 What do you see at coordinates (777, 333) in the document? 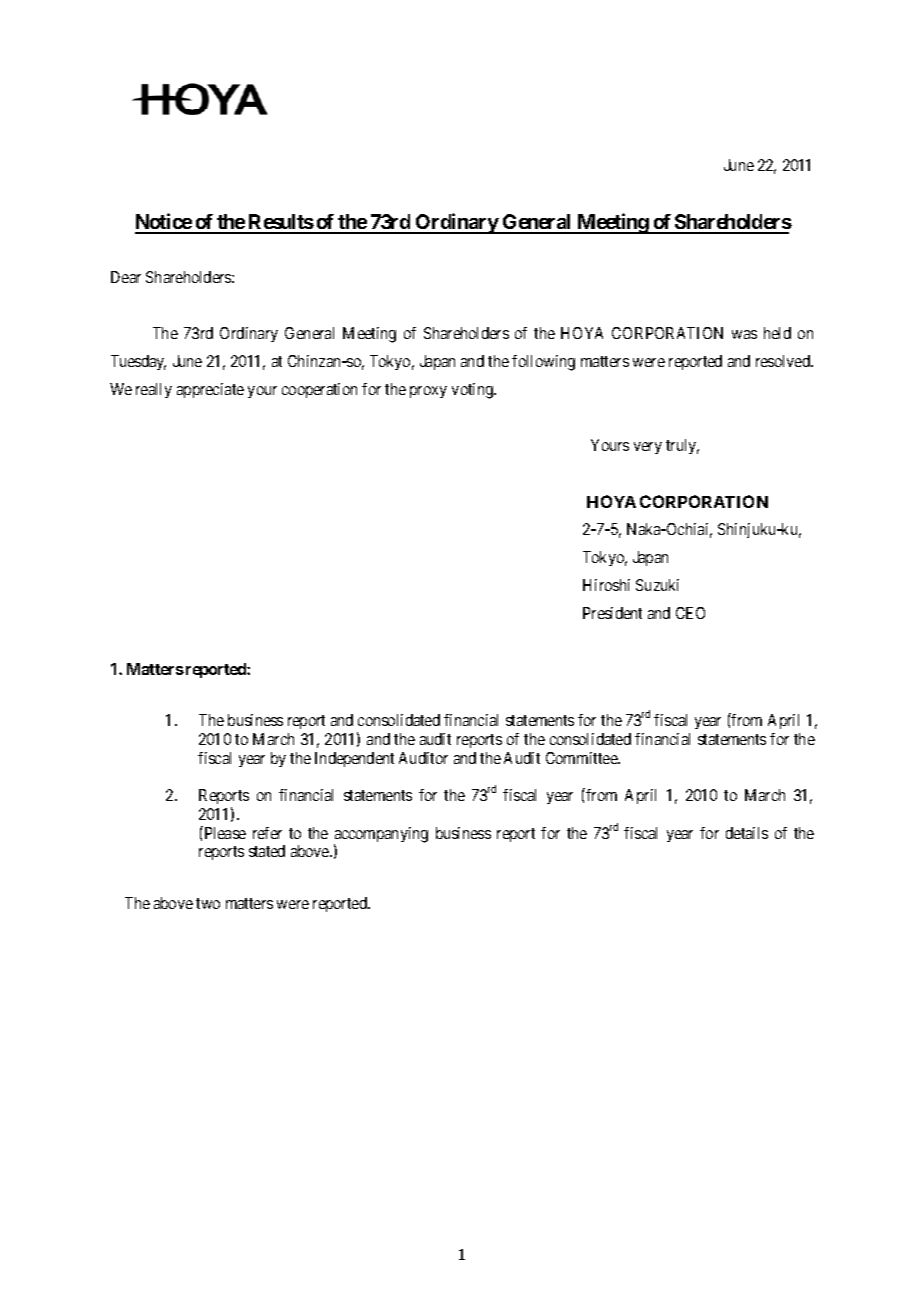
I see `held` at bounding box center [777, 333].
